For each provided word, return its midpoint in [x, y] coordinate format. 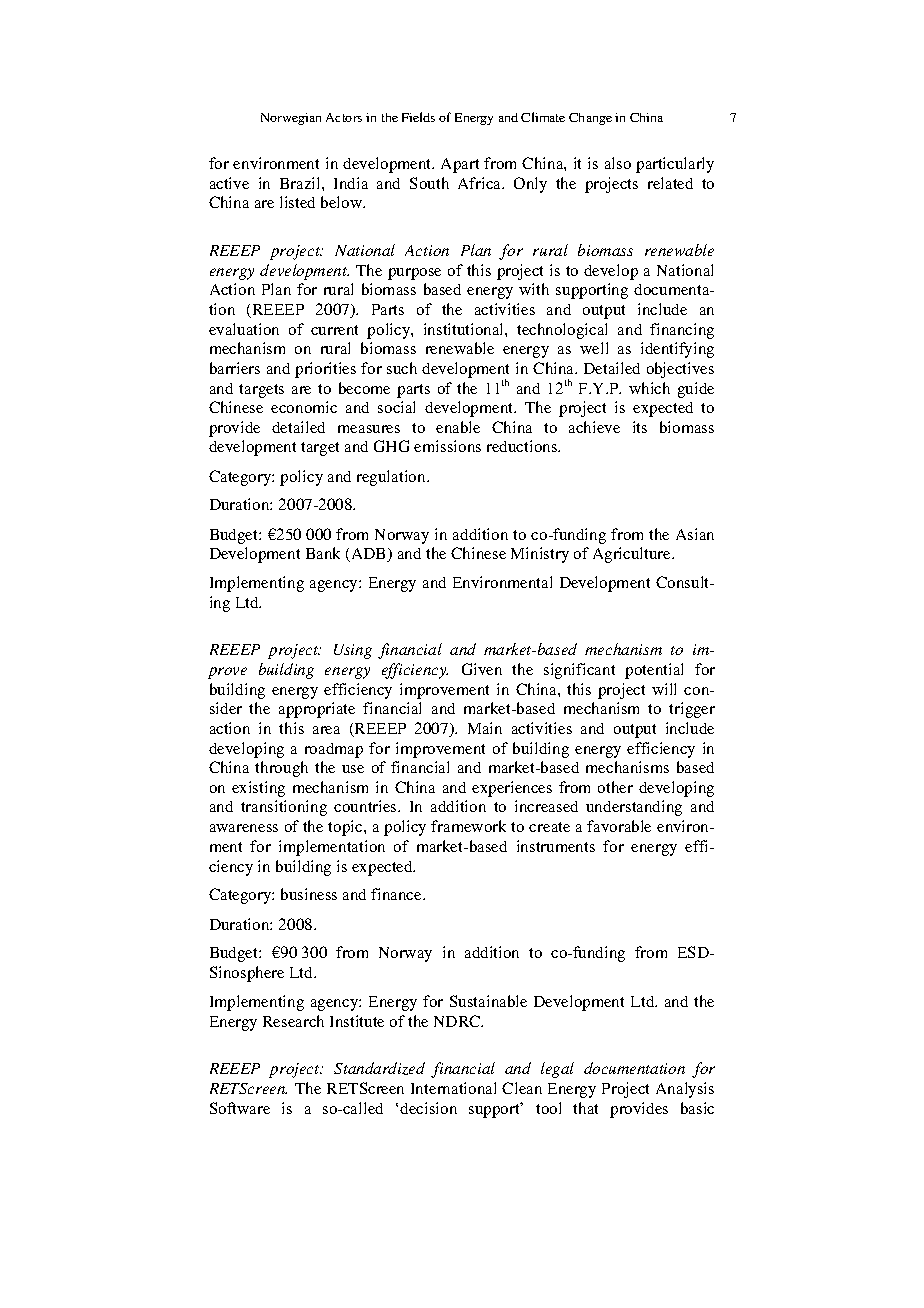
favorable [619, 826]
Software [240, 1108]
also [618, 163]
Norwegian [291, 119]
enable [458, 427]
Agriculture [633, 555]
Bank [323, 553]
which [649, 388]
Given [482, 669]
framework [468, 826]
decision [428, 1108]
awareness [244, 828]
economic [304, 407]
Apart [460, 165]
